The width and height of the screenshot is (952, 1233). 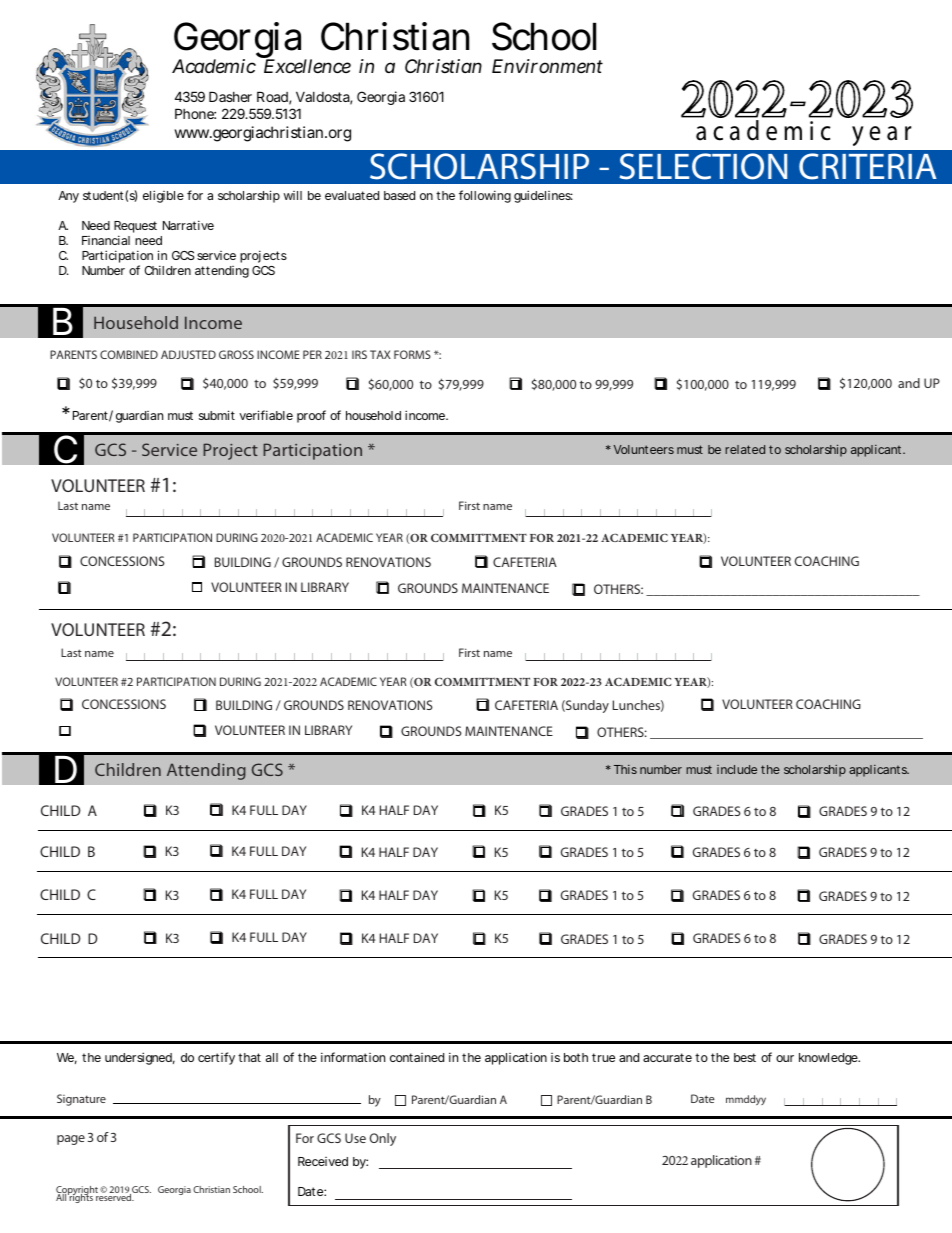 I want to click on Environment, so click(x=547, y=66).
